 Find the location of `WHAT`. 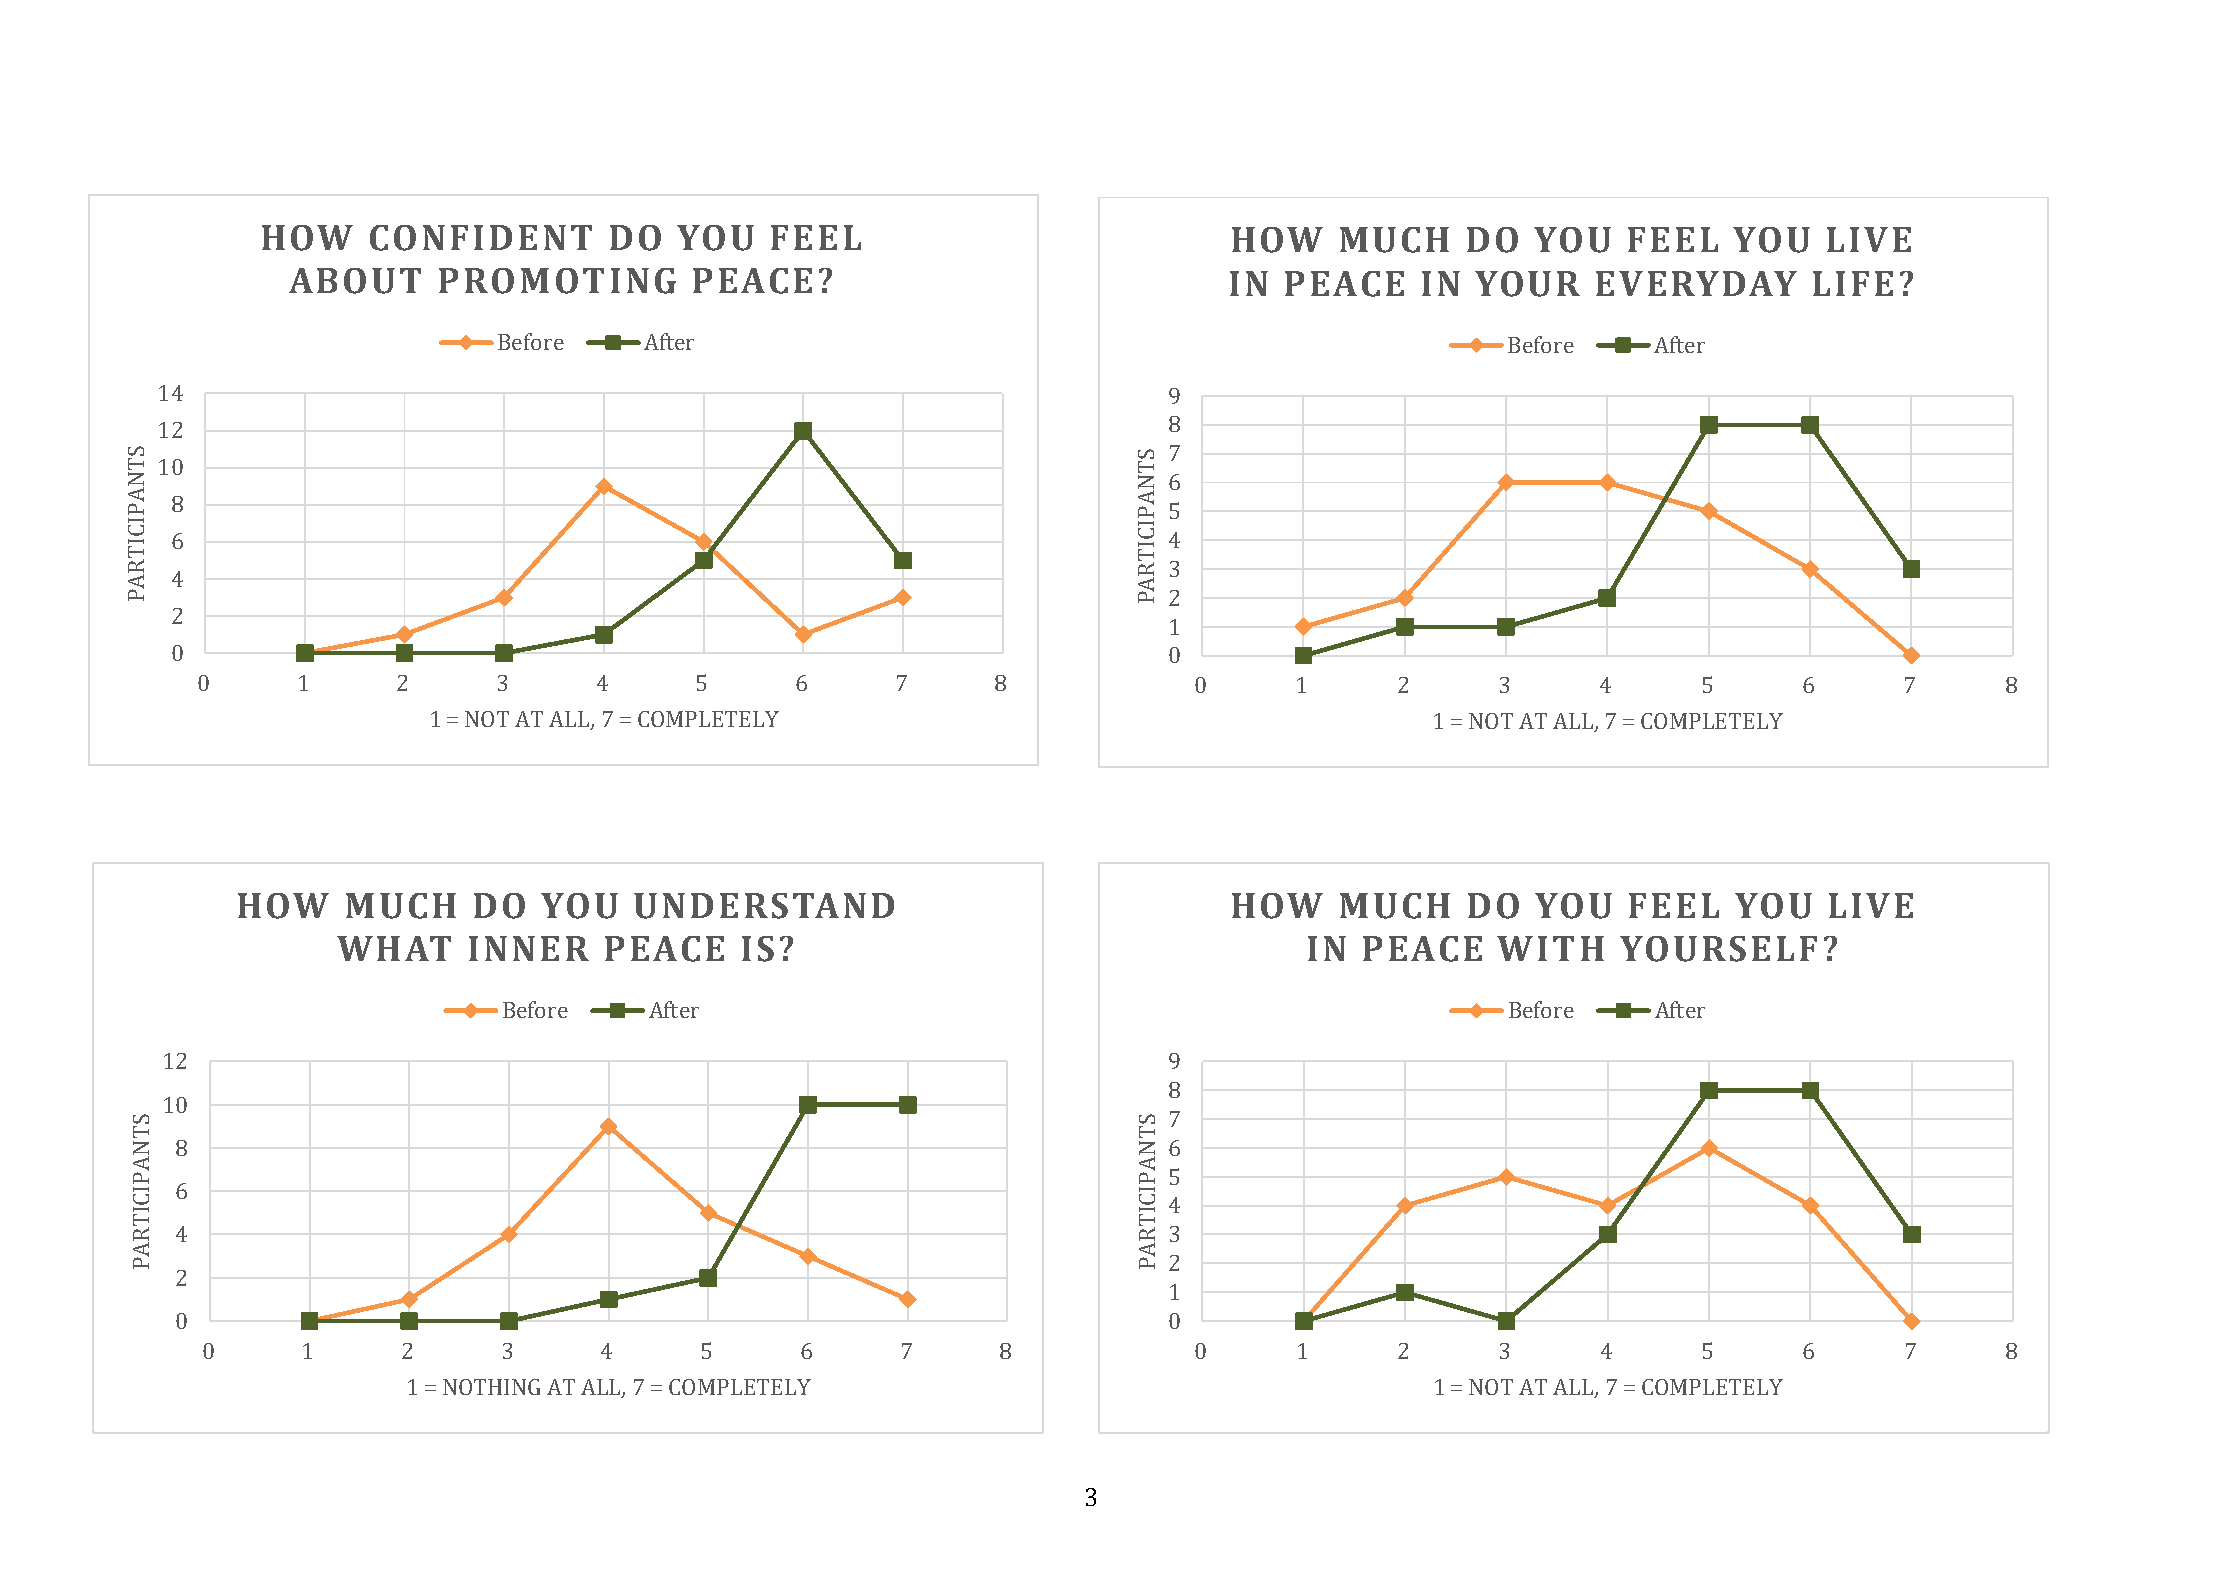

WHAT is located at coordinates (394, 948).
